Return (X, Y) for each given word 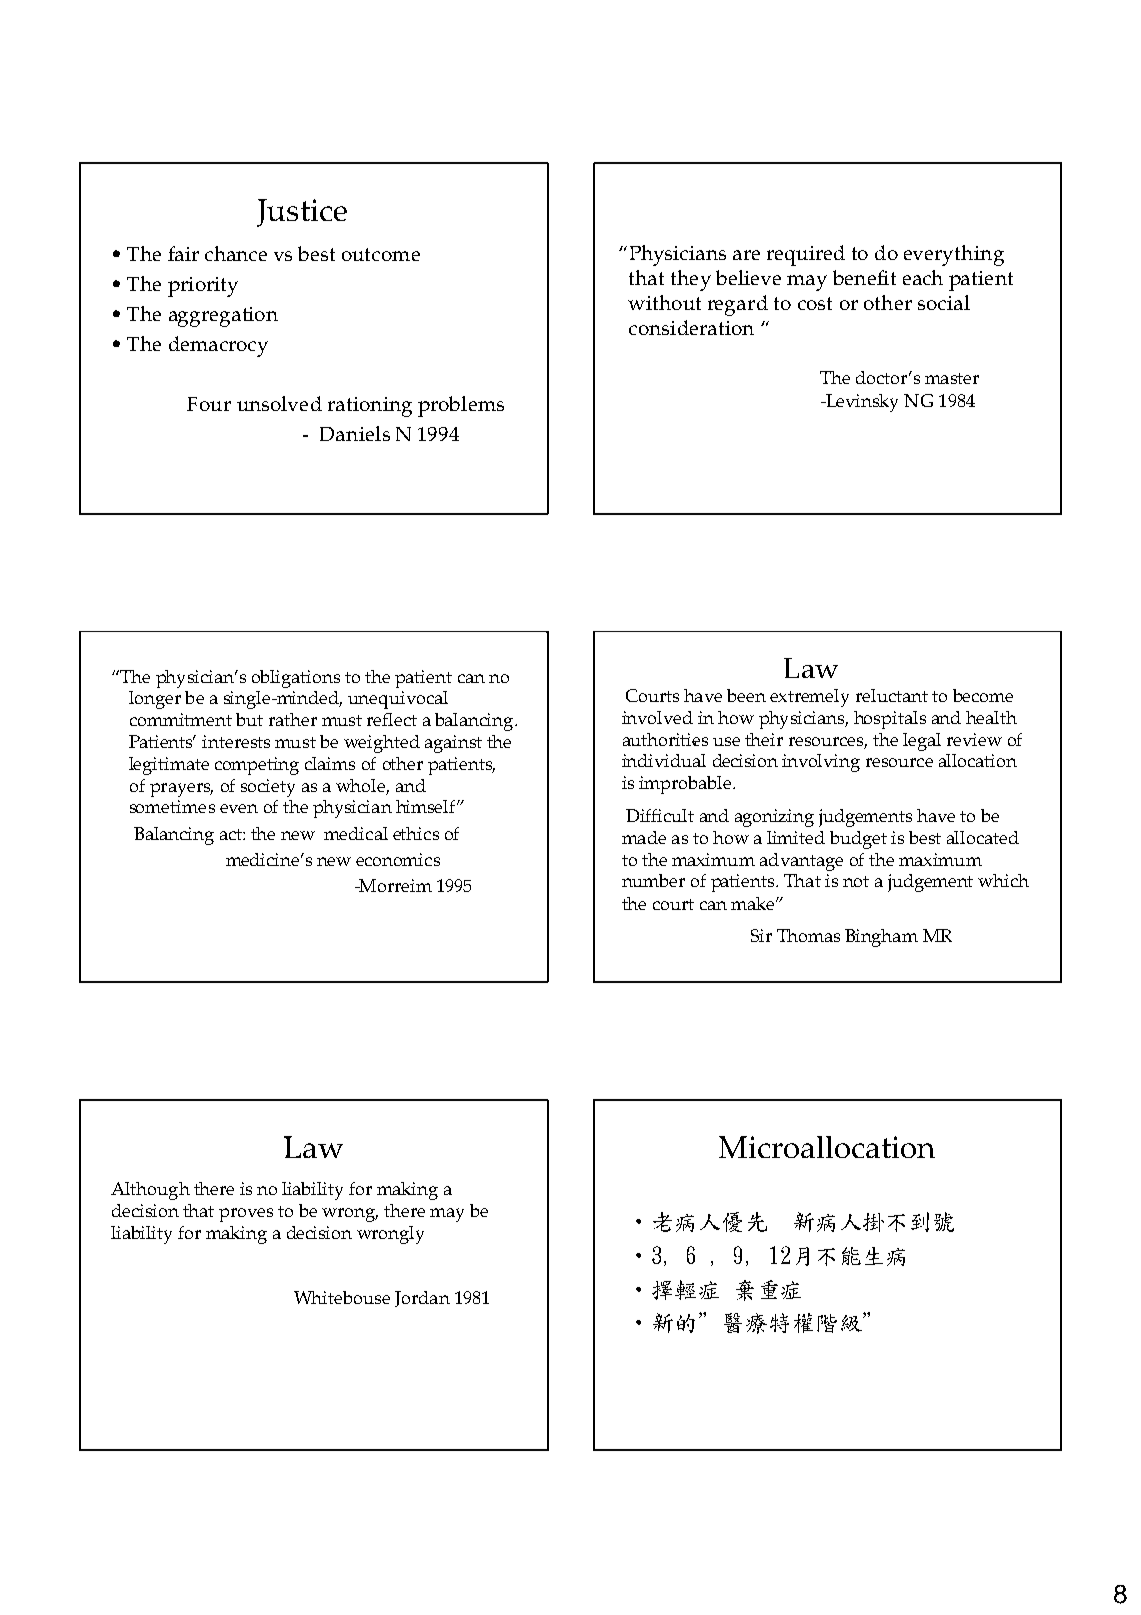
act (232, 834)
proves (246, 1215)
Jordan (422, 1299)
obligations (296, 679)
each (923, 277)
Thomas (808, 935)
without (664, 302)
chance (236, 253)
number (653, 880)
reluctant (892, 695)
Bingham (881, 938)
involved (657, 717)
